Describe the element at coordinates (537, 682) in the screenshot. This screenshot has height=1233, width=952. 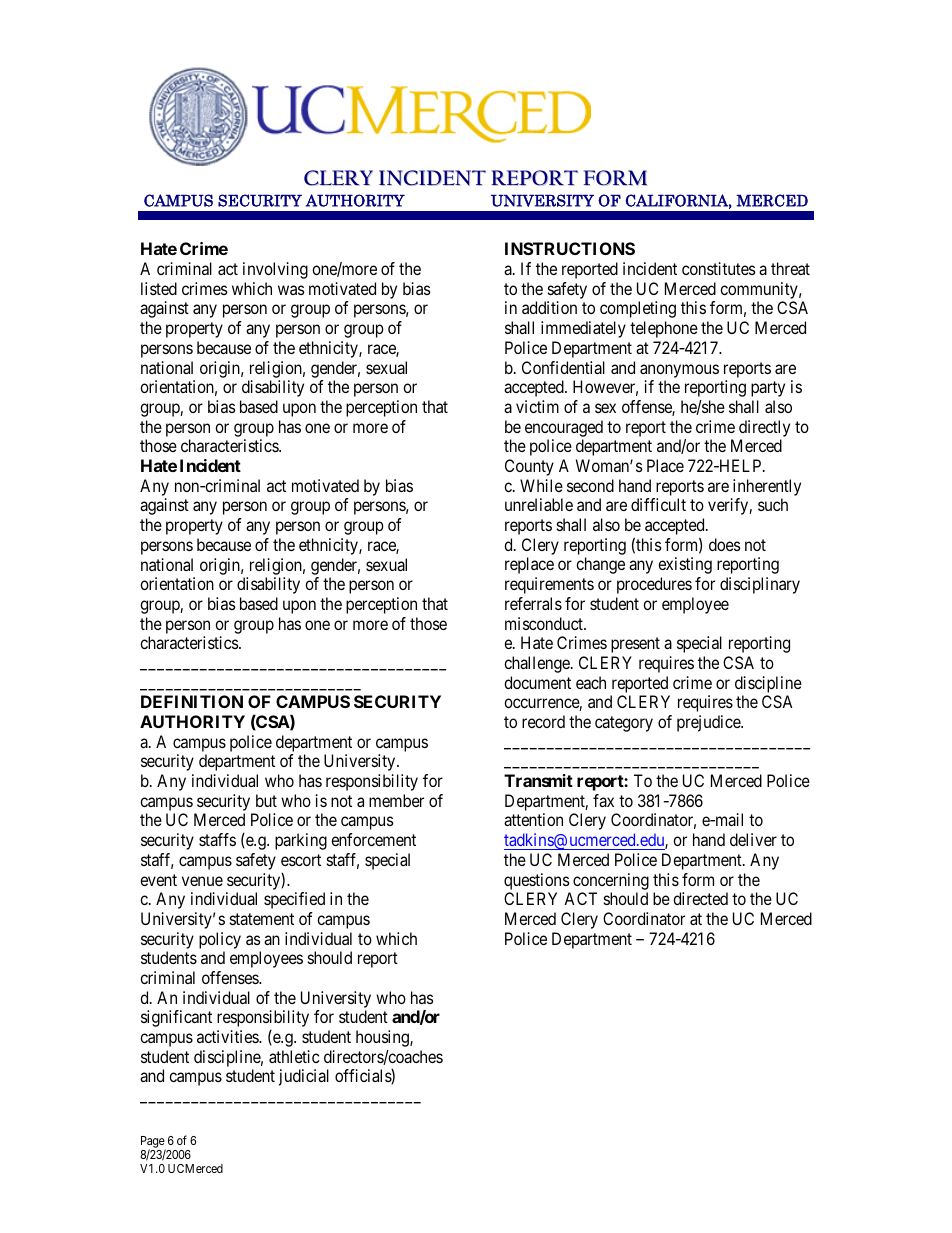
I see `document` at that location.
